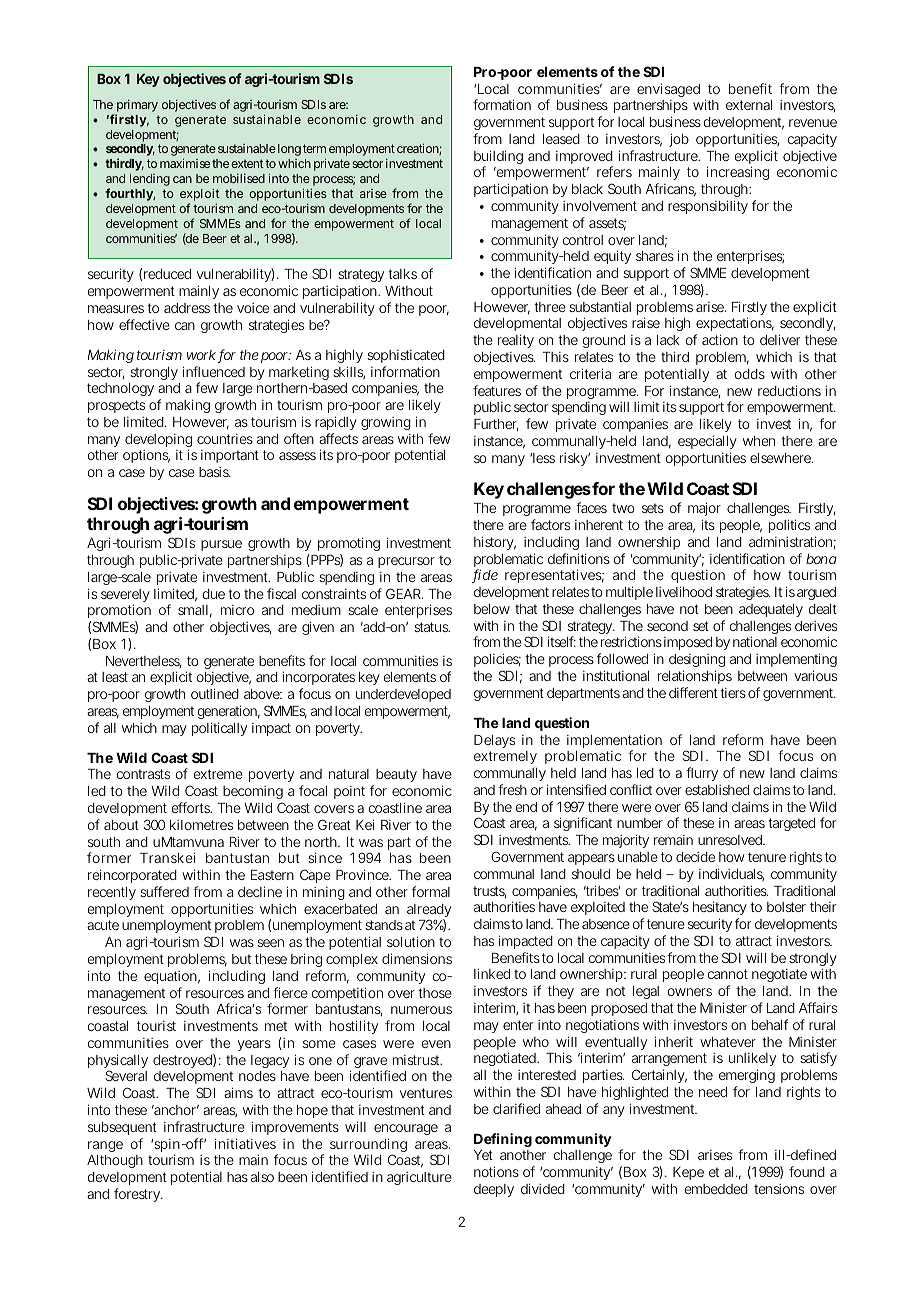 The height and width of the document is (1308, 924). Describe the element at coordinates (759, 441) in the document. I see `when` at that location.
